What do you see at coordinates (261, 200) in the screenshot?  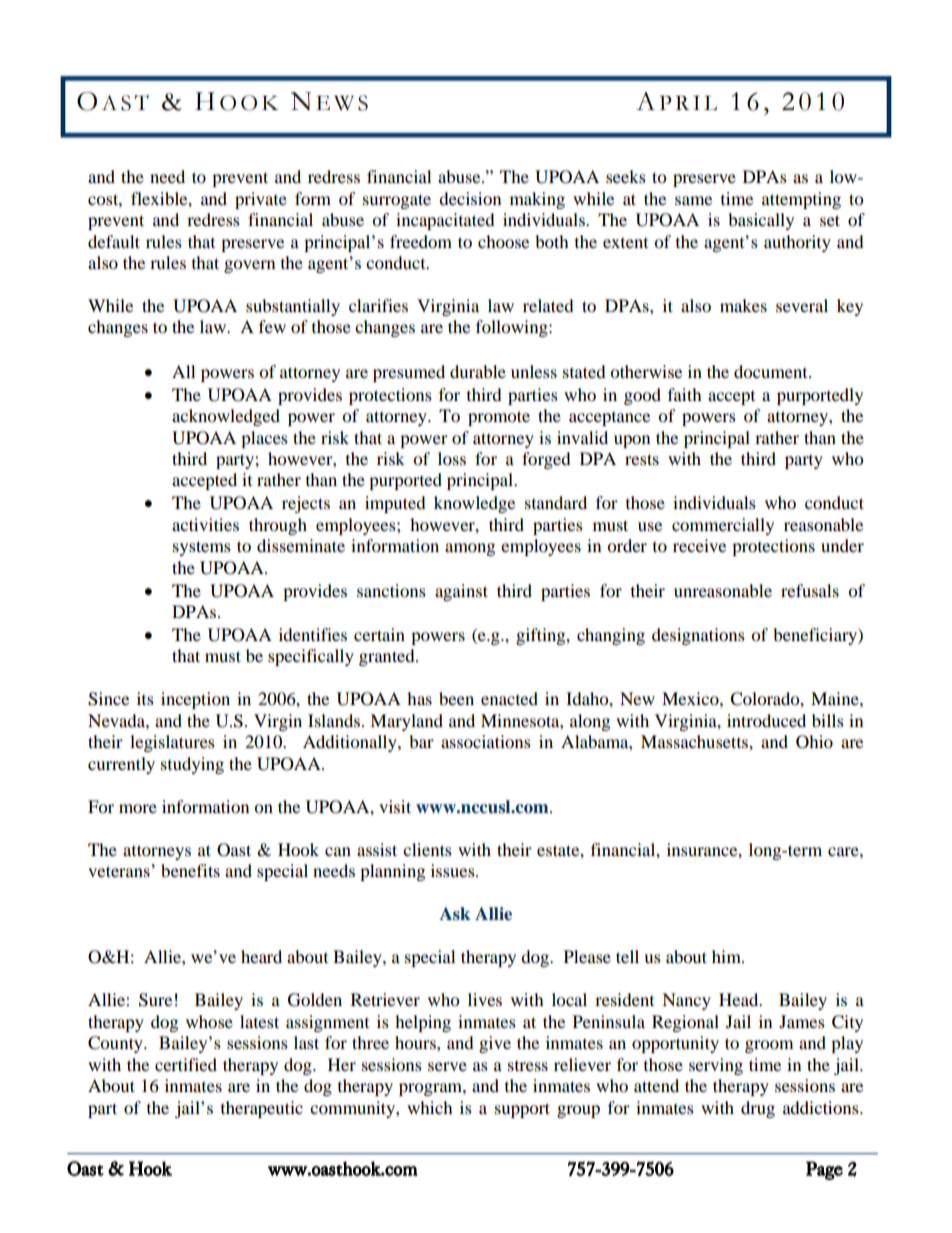 I see `private` at bounding box center [261, 200].
